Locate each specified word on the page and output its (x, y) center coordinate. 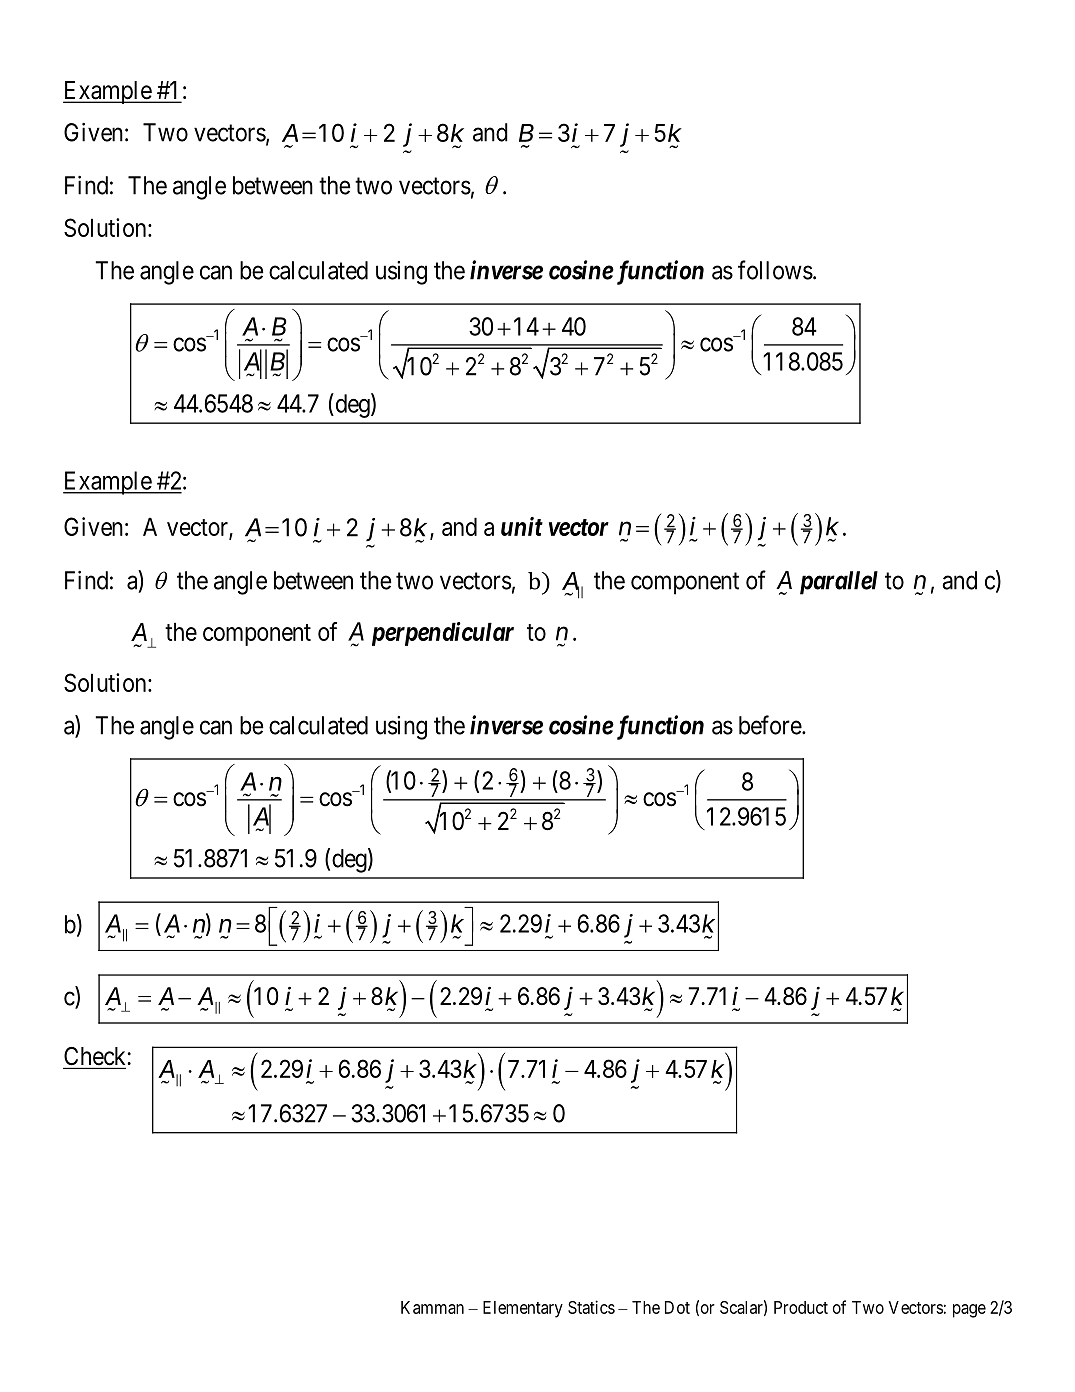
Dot (677, 1307)
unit (522, 526)
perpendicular (443, 634)
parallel (839, 583)
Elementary (523, 1309)
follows (775, 270)
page (969, 1311)
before (771, 725)
